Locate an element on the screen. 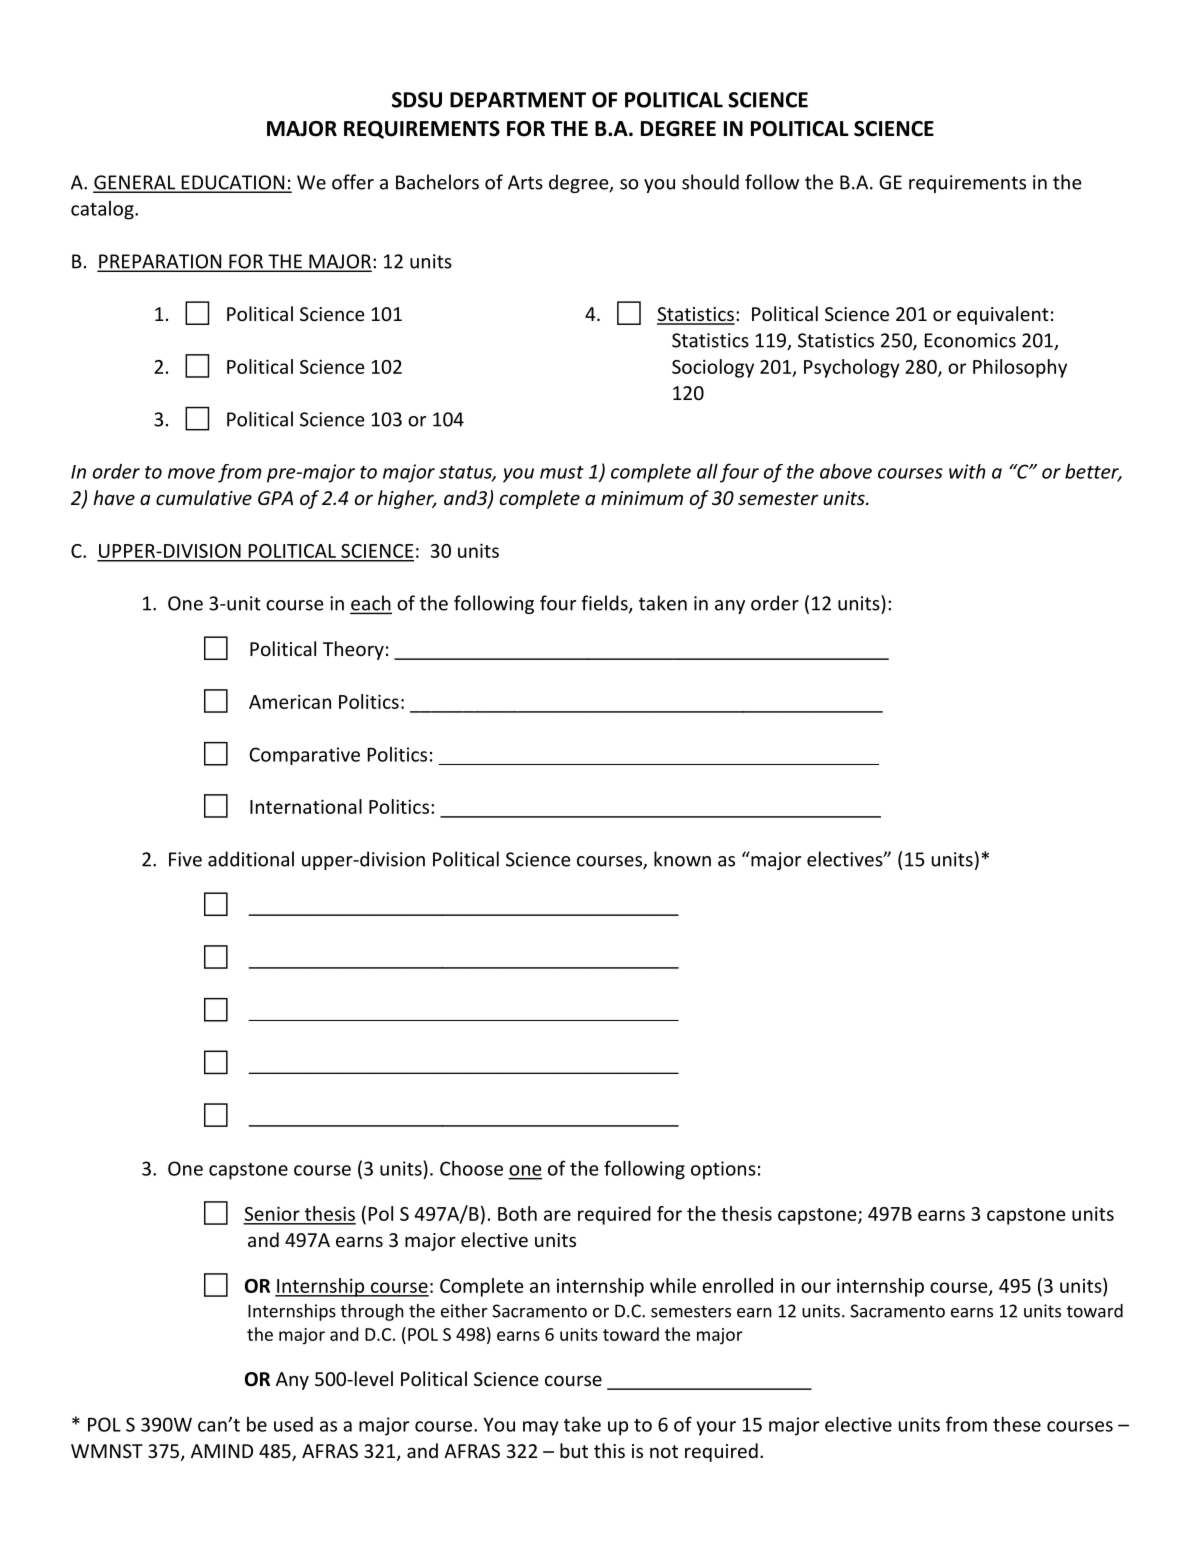 The height and width of the screenshot is (1553, 1200). fields is located at coordinates (605, 604).
